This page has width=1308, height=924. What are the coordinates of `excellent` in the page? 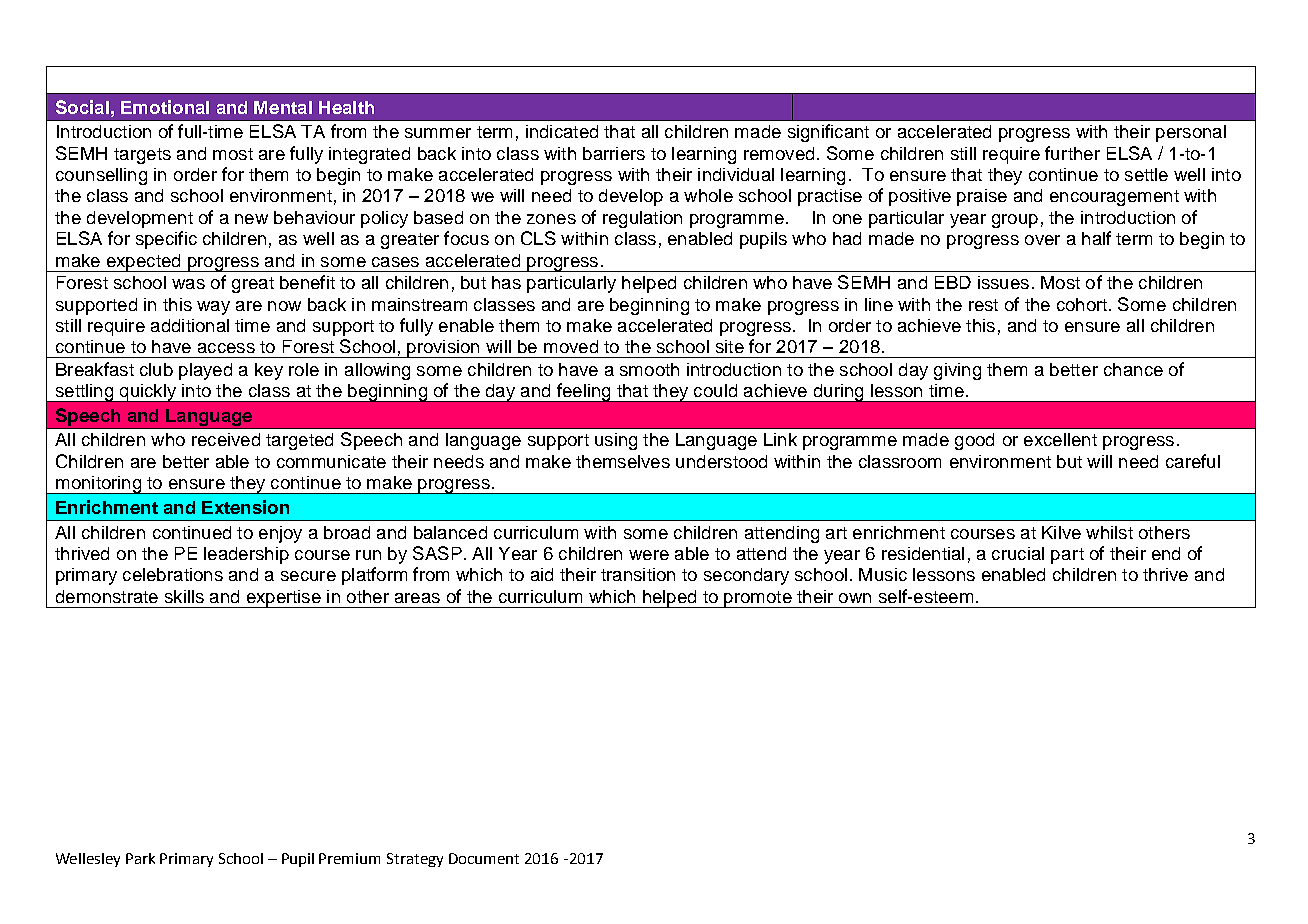 It's located at (1060, 439).
